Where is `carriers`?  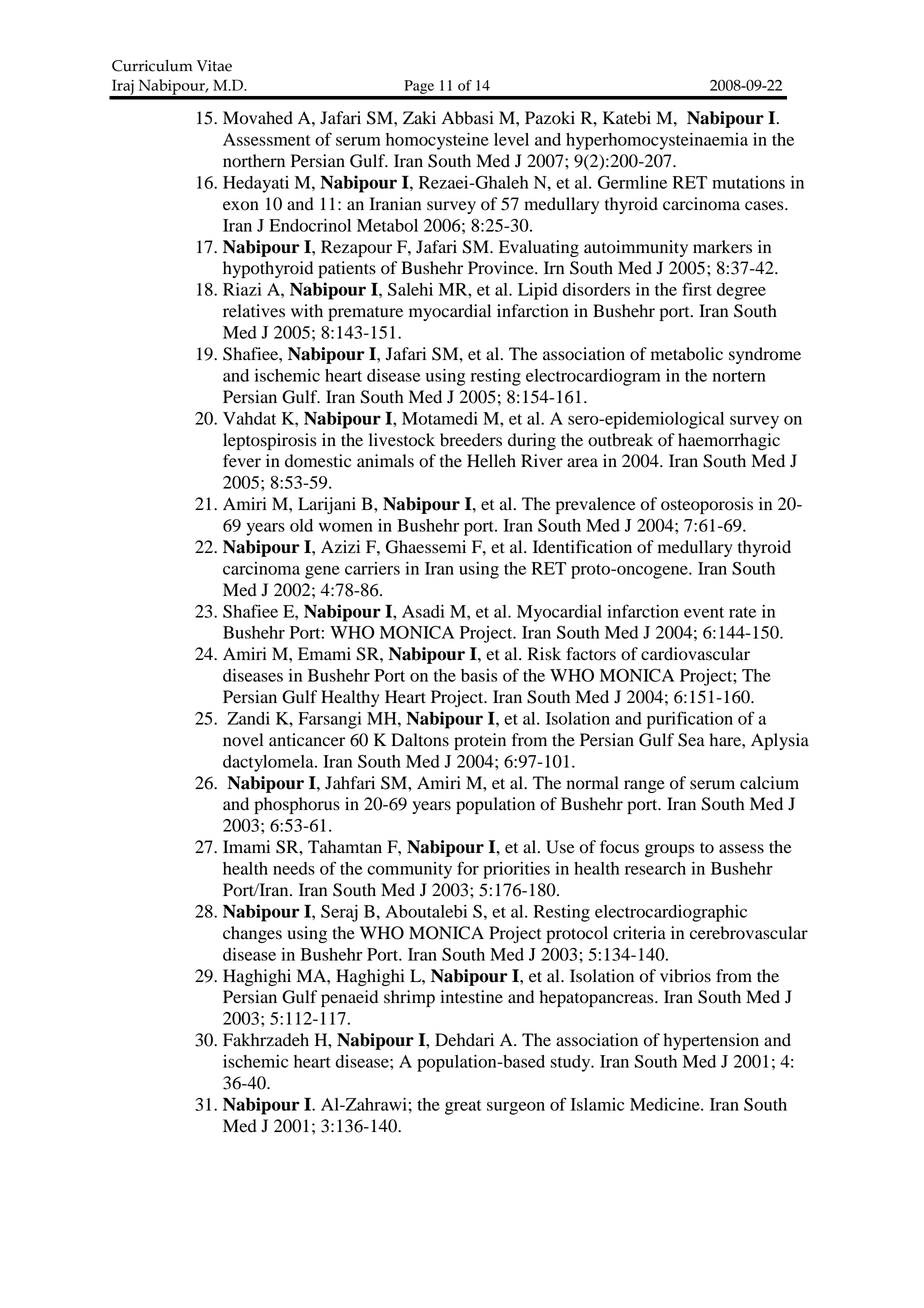
carriers is located at coordinates (372, 568).
